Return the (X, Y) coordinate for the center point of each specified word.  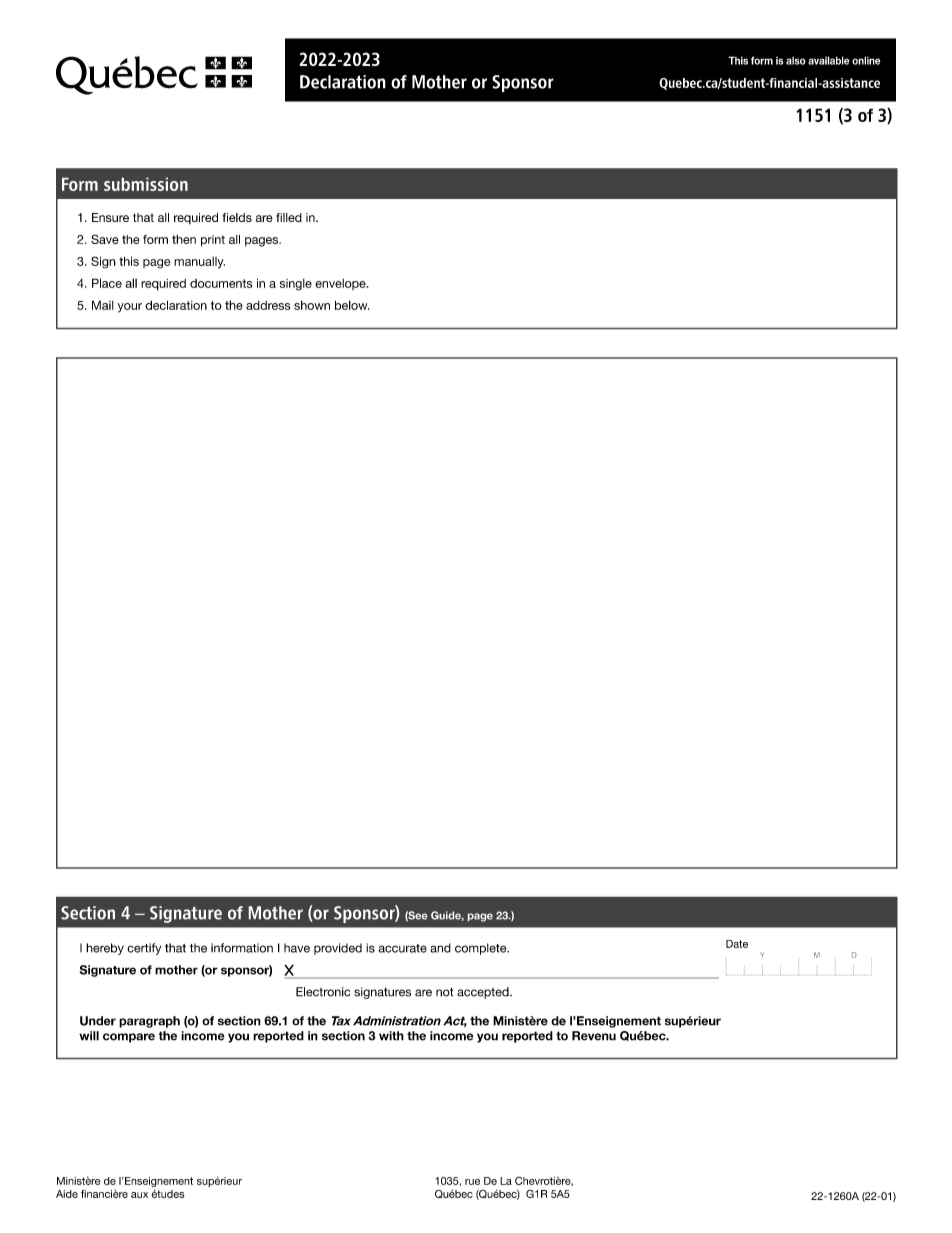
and (440, 948)
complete (482, 949)
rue (472, 1182)
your (130, 307)
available (829, 60)
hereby (105, 949)
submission (146, 184)
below (352, 305)
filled (289, 217)
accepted (484, 993)
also (796, 61)
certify (144, 949)
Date (737, 944)
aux (139, 1195)
